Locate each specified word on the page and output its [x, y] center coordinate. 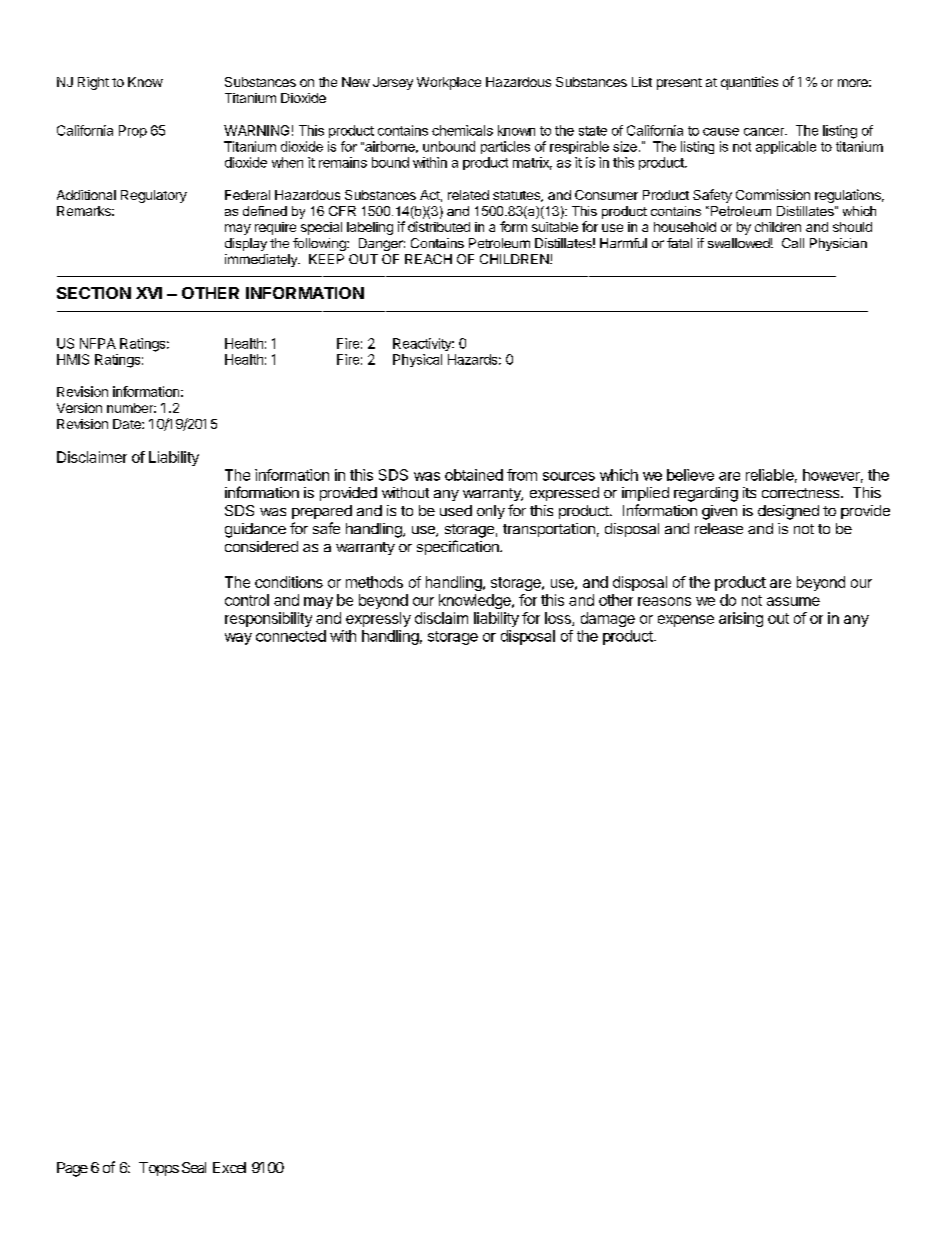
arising [741, 619]
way [238, 639]
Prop [133, 131]
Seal [194, 1167]
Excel [229, 1167]
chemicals [462, 130]
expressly [378, 619]
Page [72, 1169]
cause [721, 132]
